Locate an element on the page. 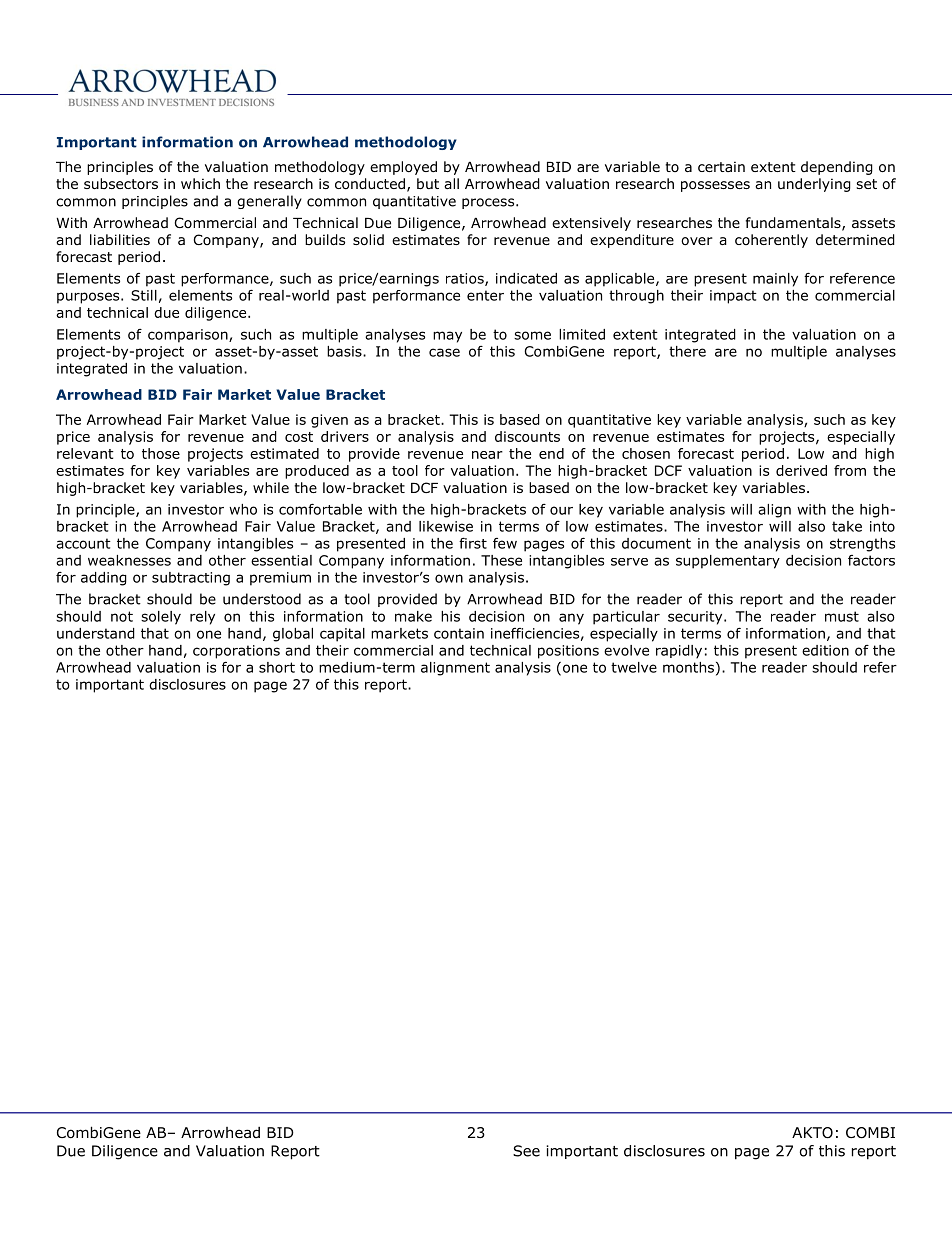 This document has width=952, height=1233. which is located at coordinates (200, 183).
